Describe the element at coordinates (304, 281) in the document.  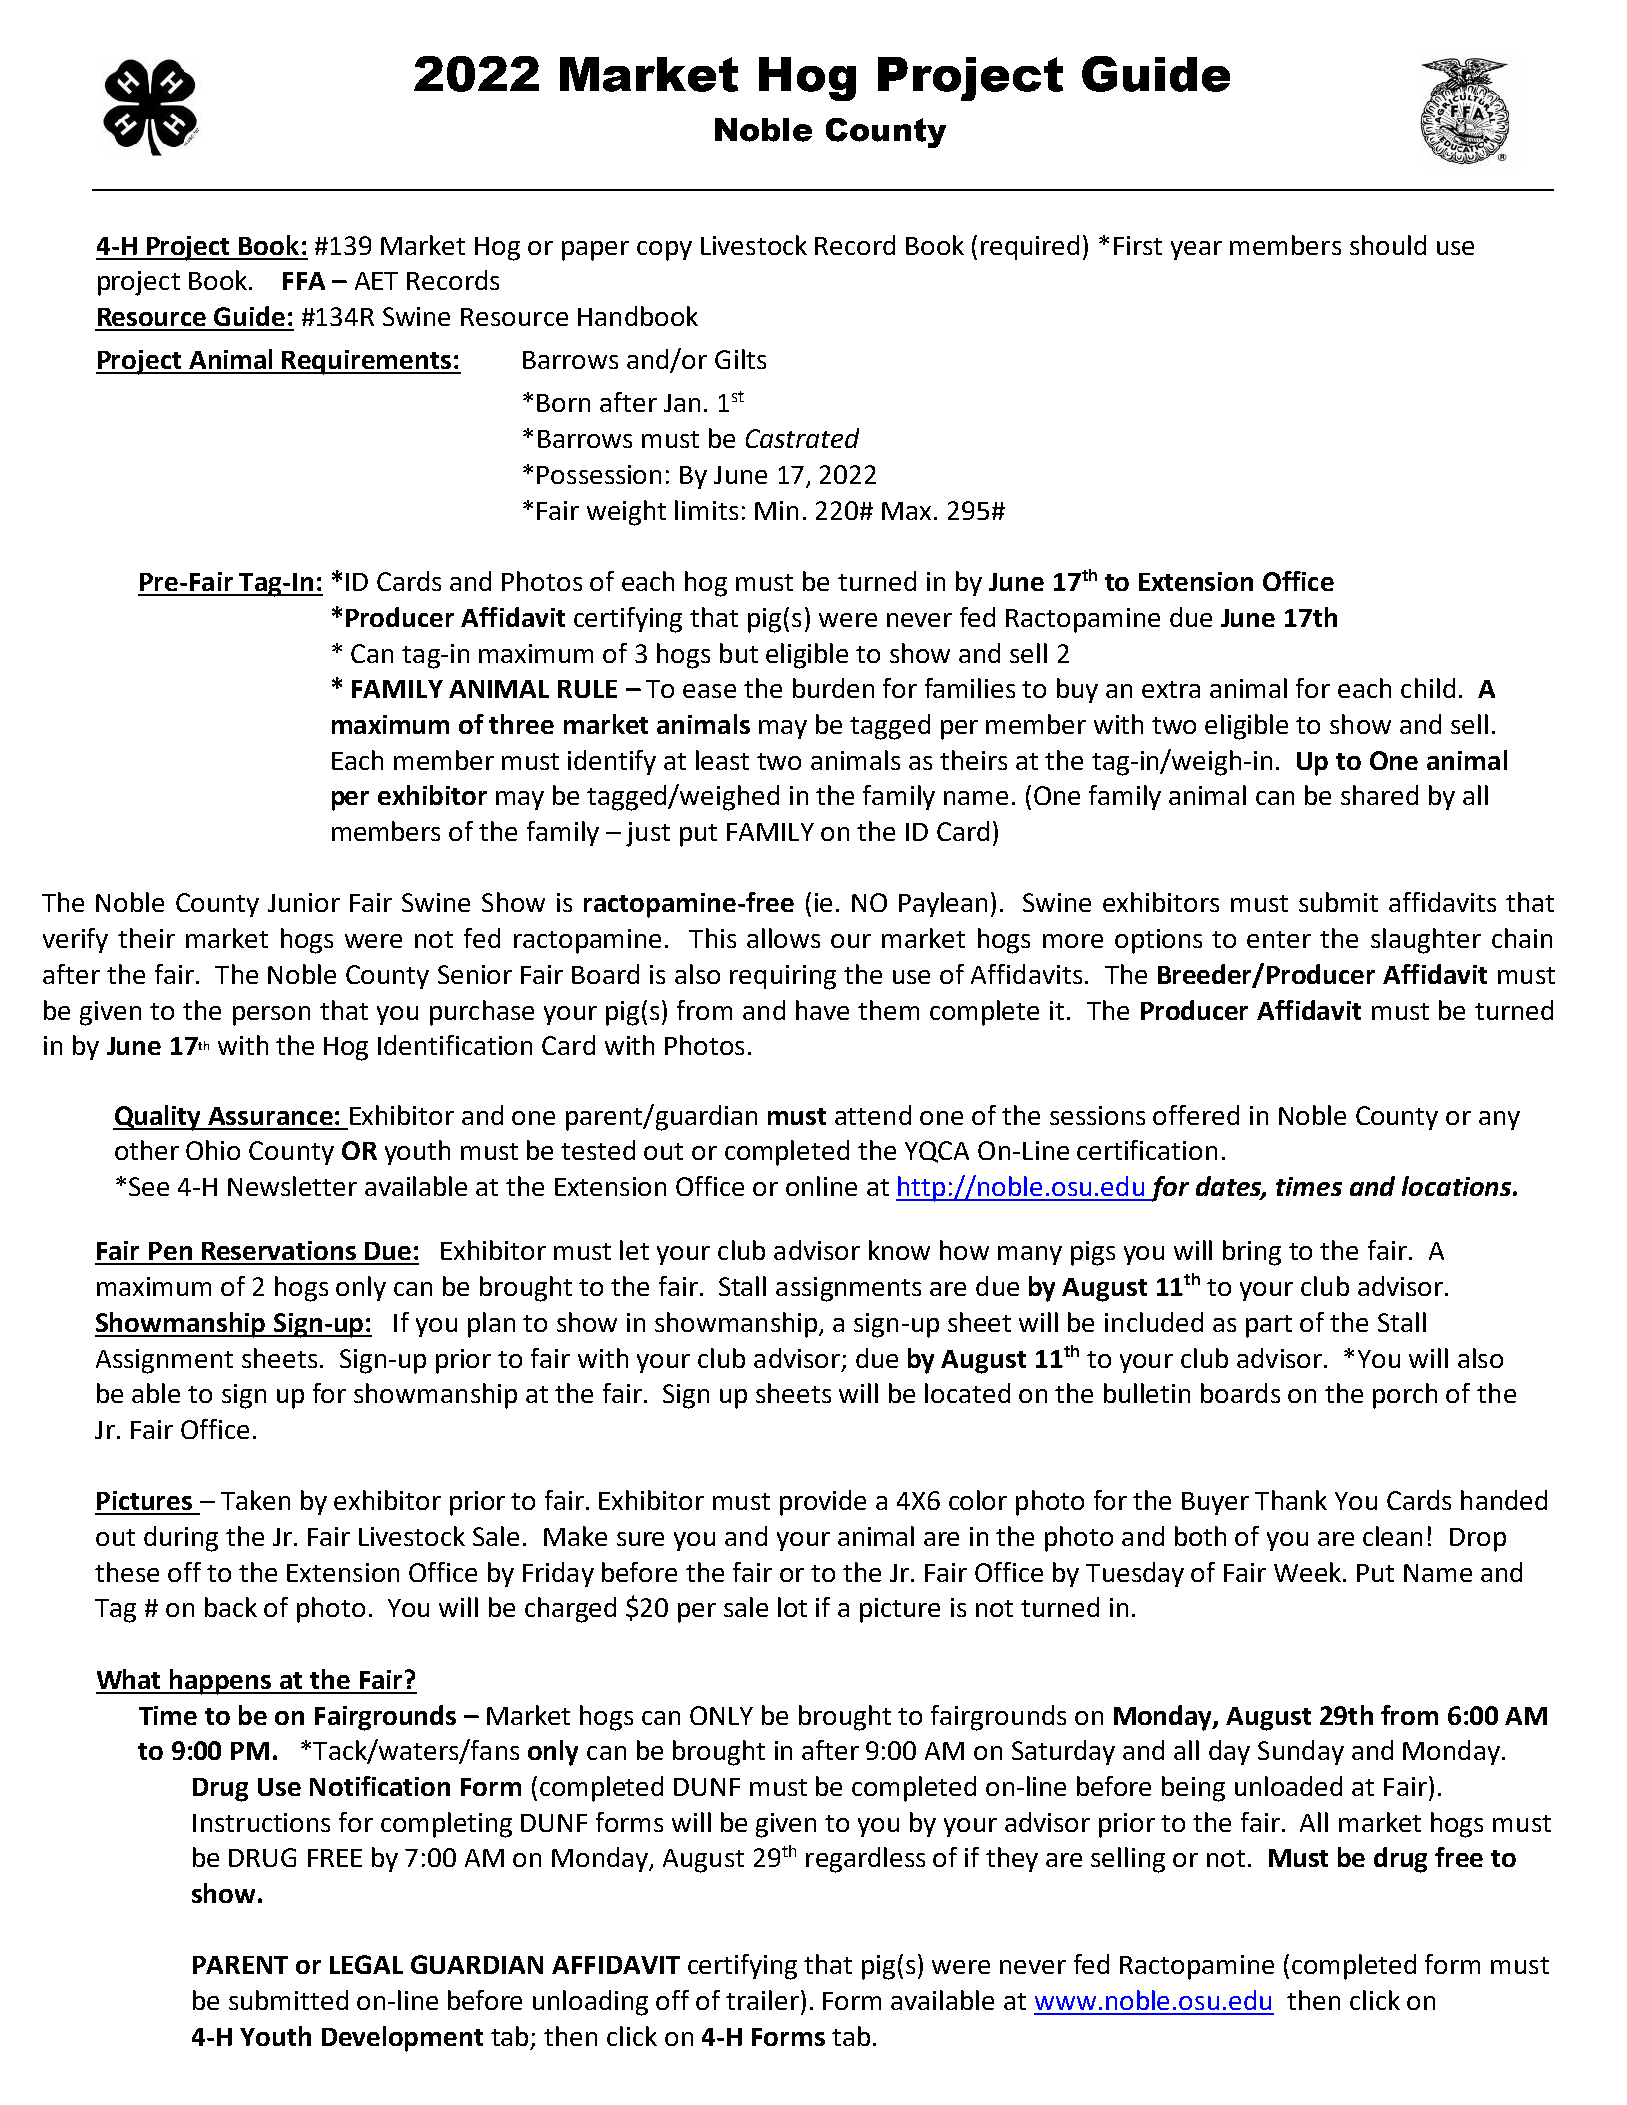
I see `FFA` at that location.
